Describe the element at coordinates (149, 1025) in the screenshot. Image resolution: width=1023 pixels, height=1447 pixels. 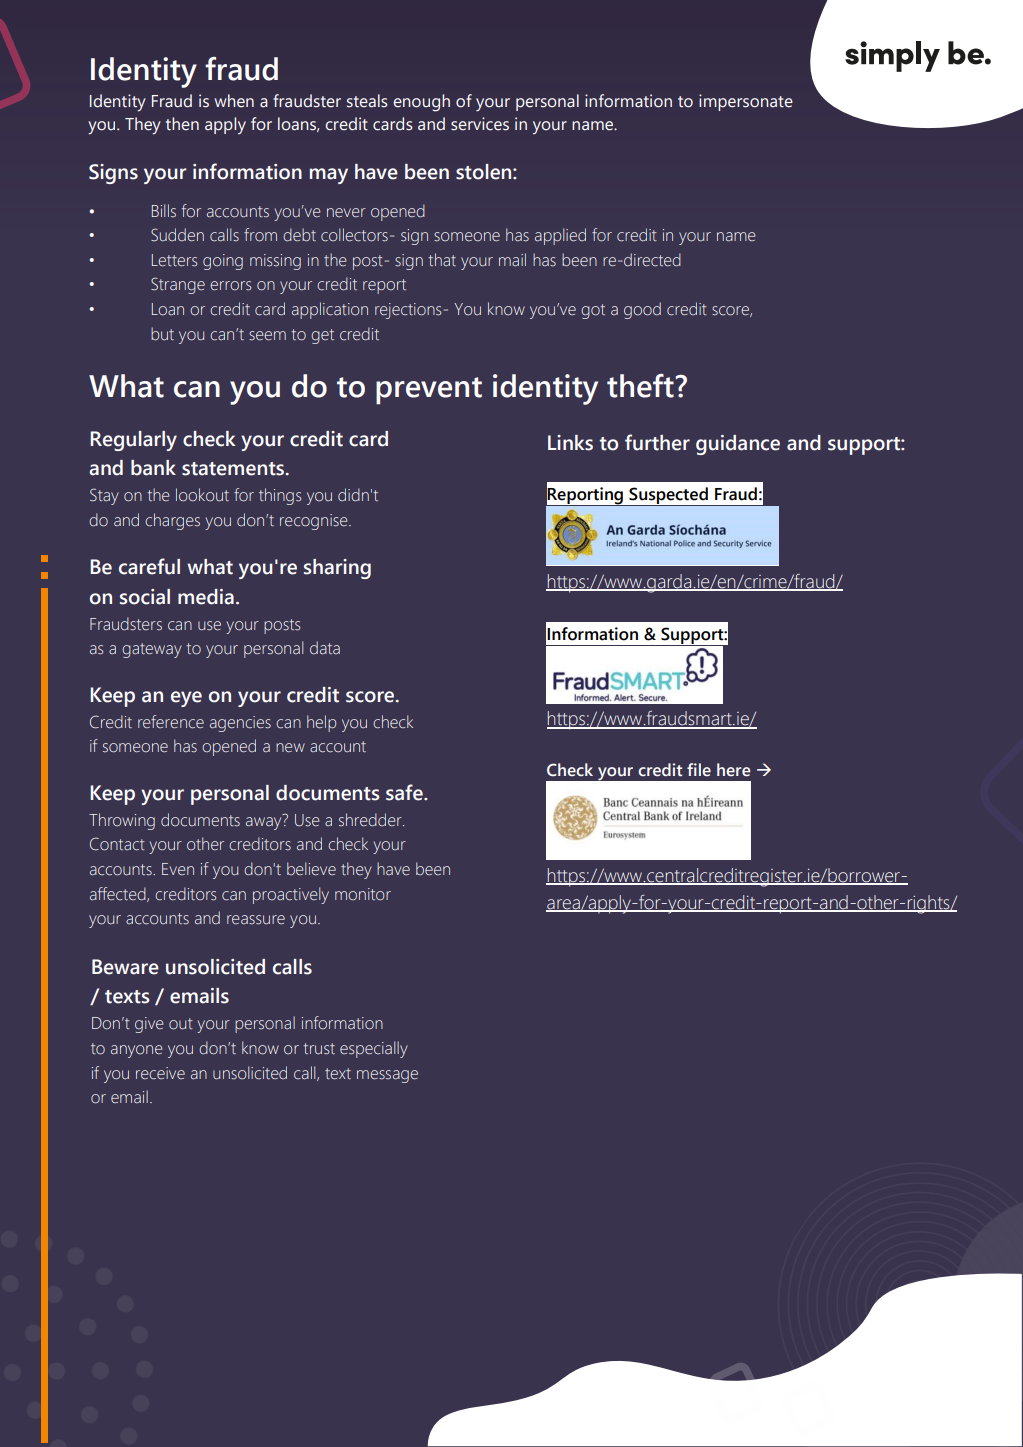
I see `give` at that location.
